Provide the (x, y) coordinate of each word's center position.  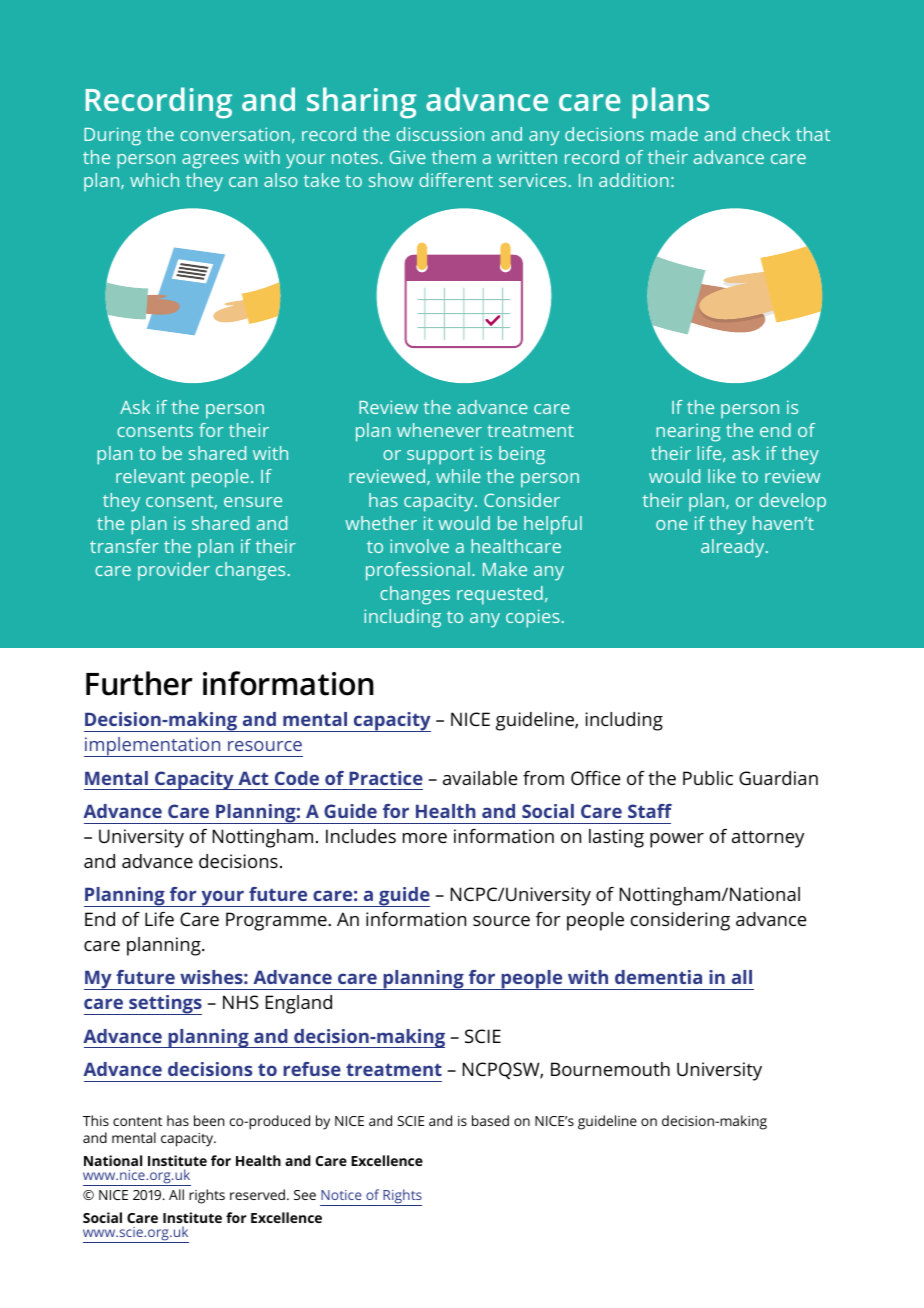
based (490, 1120)
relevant (150, 476)
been (209, 1120)
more (425, 838)
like (722, 476)
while (458, 476)
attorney (768, 839)
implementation (153, 747)
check (766, 134)
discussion (440, 134)
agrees (210, 161)
